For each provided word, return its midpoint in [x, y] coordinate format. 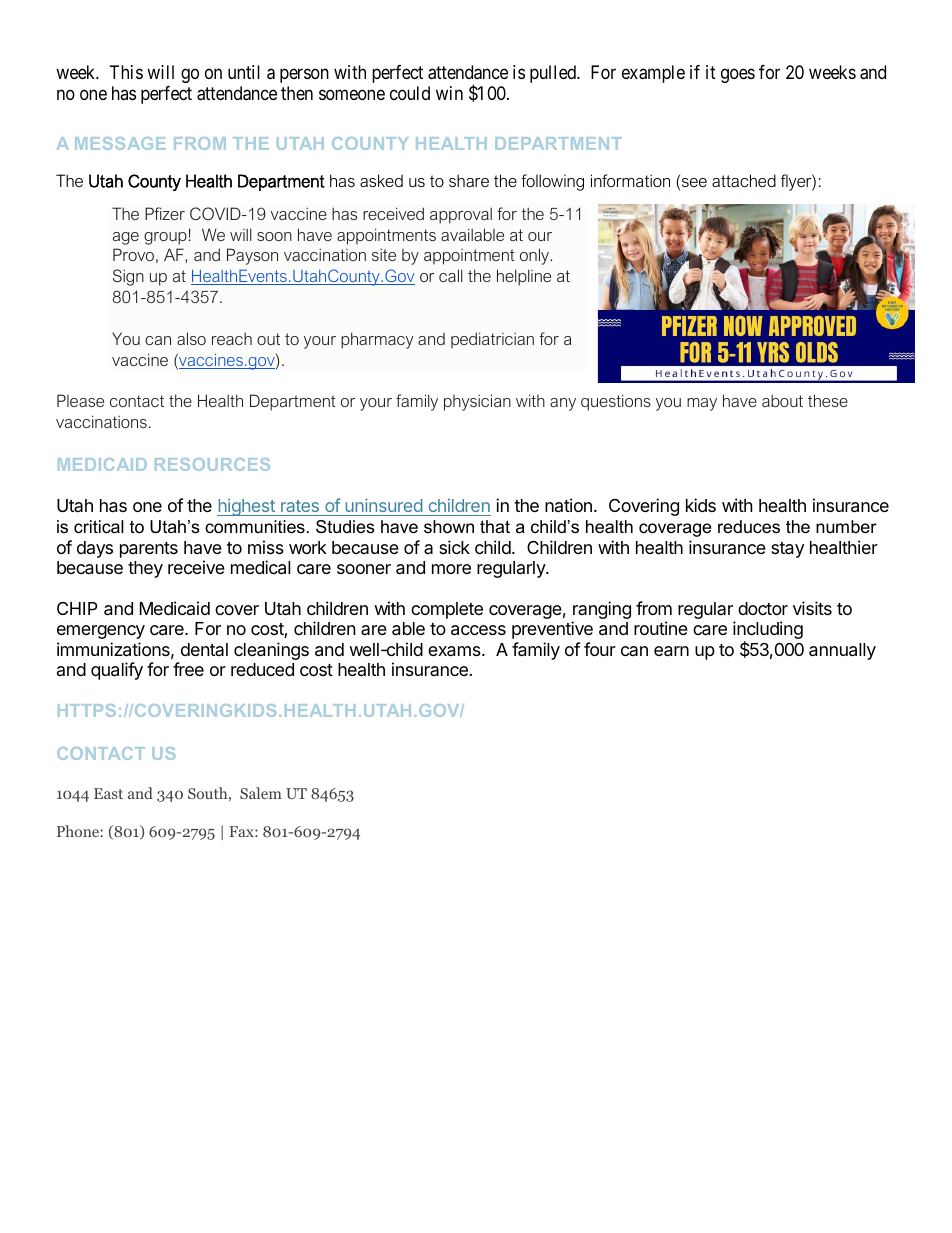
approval [461, 215]
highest [247, 507]
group [165, 238]
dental [204, 649]
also [191, 338]
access [478, 630]
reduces [749, 527]
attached [744, 180]
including [768, 631]
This [126, 72]
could [410, 93]
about [782, 401]
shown [449, 527]
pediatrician [492, 340]
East [108, 793]
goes [738, 75]
